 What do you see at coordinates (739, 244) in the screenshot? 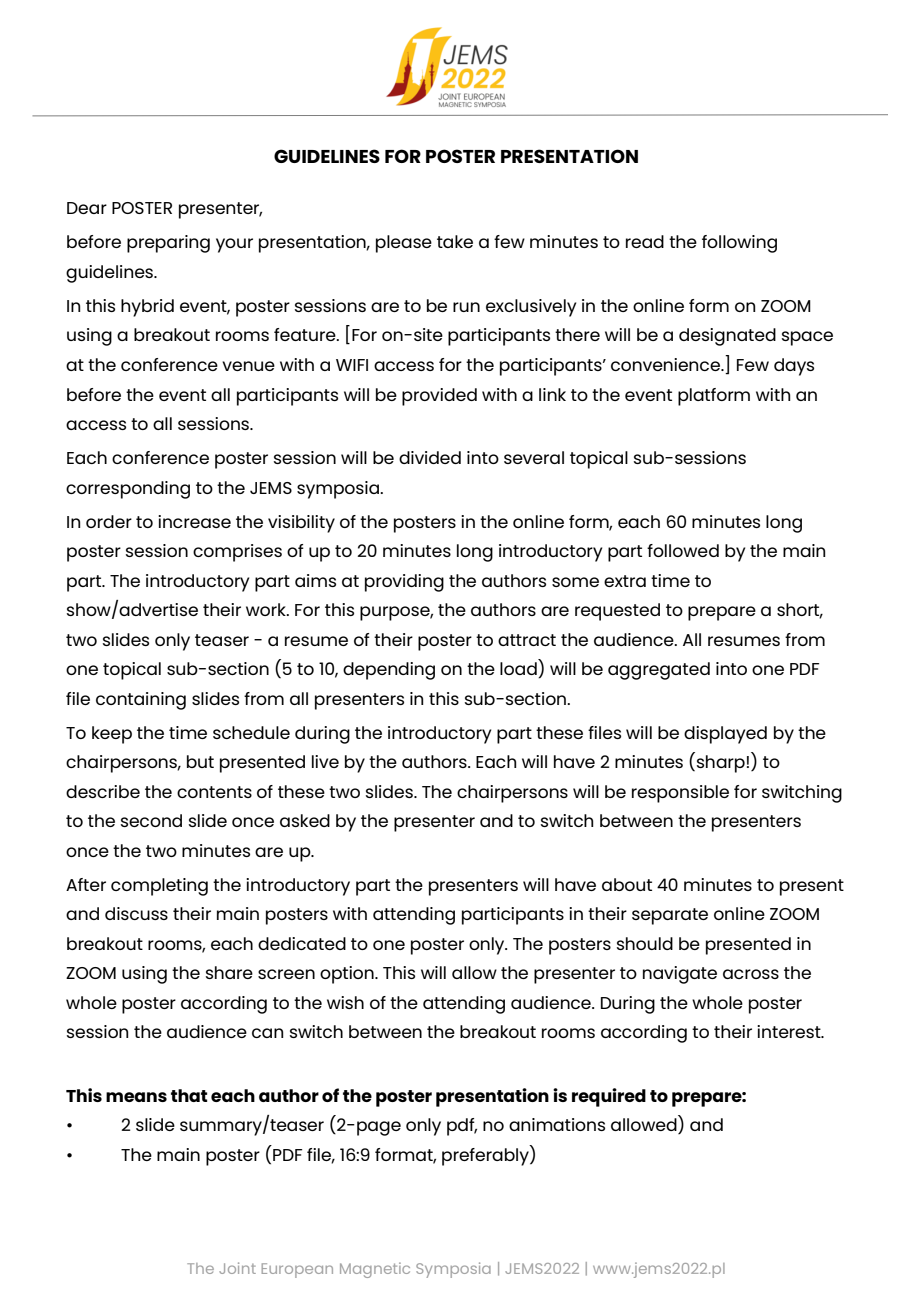
I see `following` at bounding box center [739, 244].
